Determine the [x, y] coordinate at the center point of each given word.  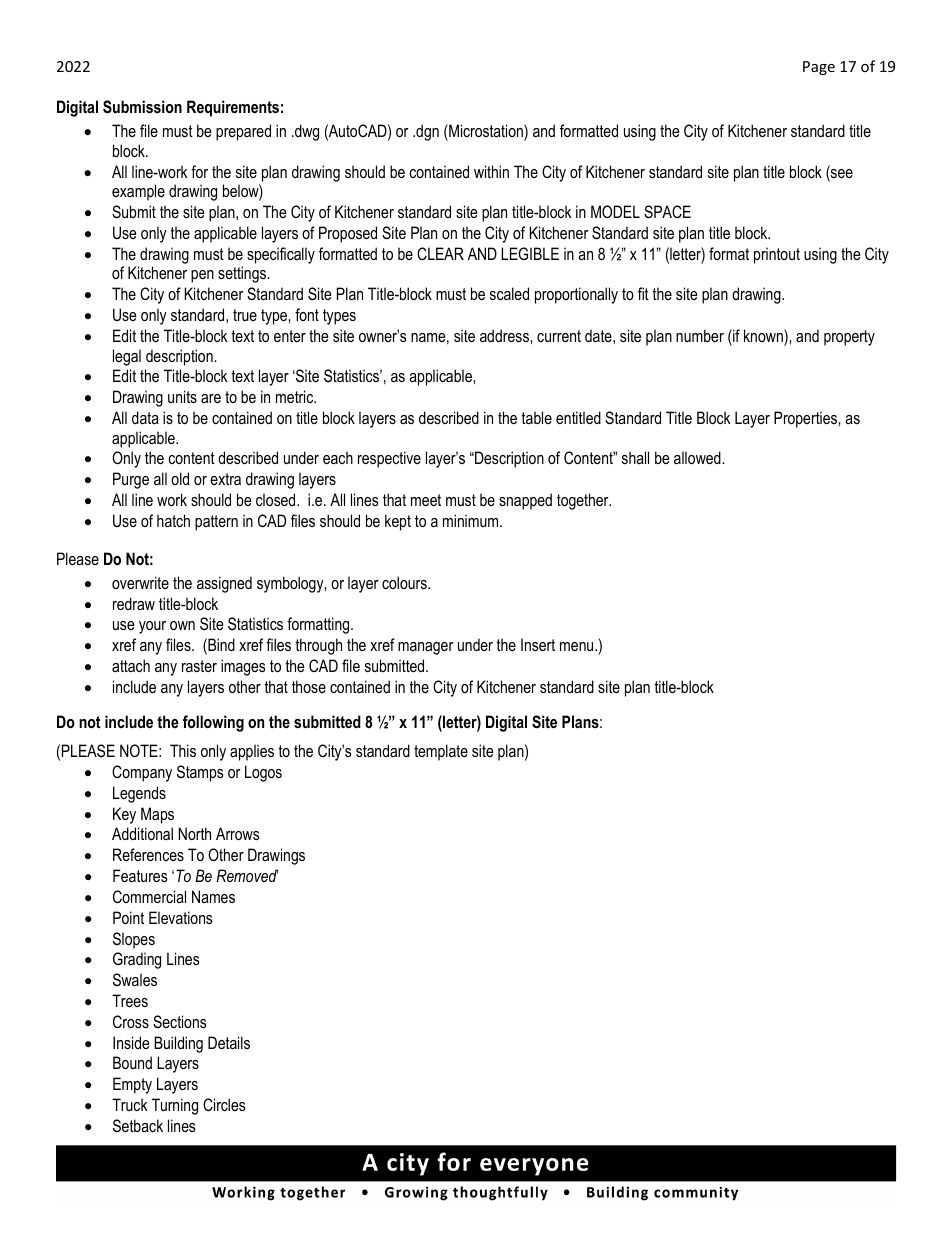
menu [578, 646]
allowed [698, 457]
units [182, 396]
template [441, 752]
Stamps [200, 773]
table [536, 417]
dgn [426, 132]
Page [819, 68]
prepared [243, 132]
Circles [224, 1104]
